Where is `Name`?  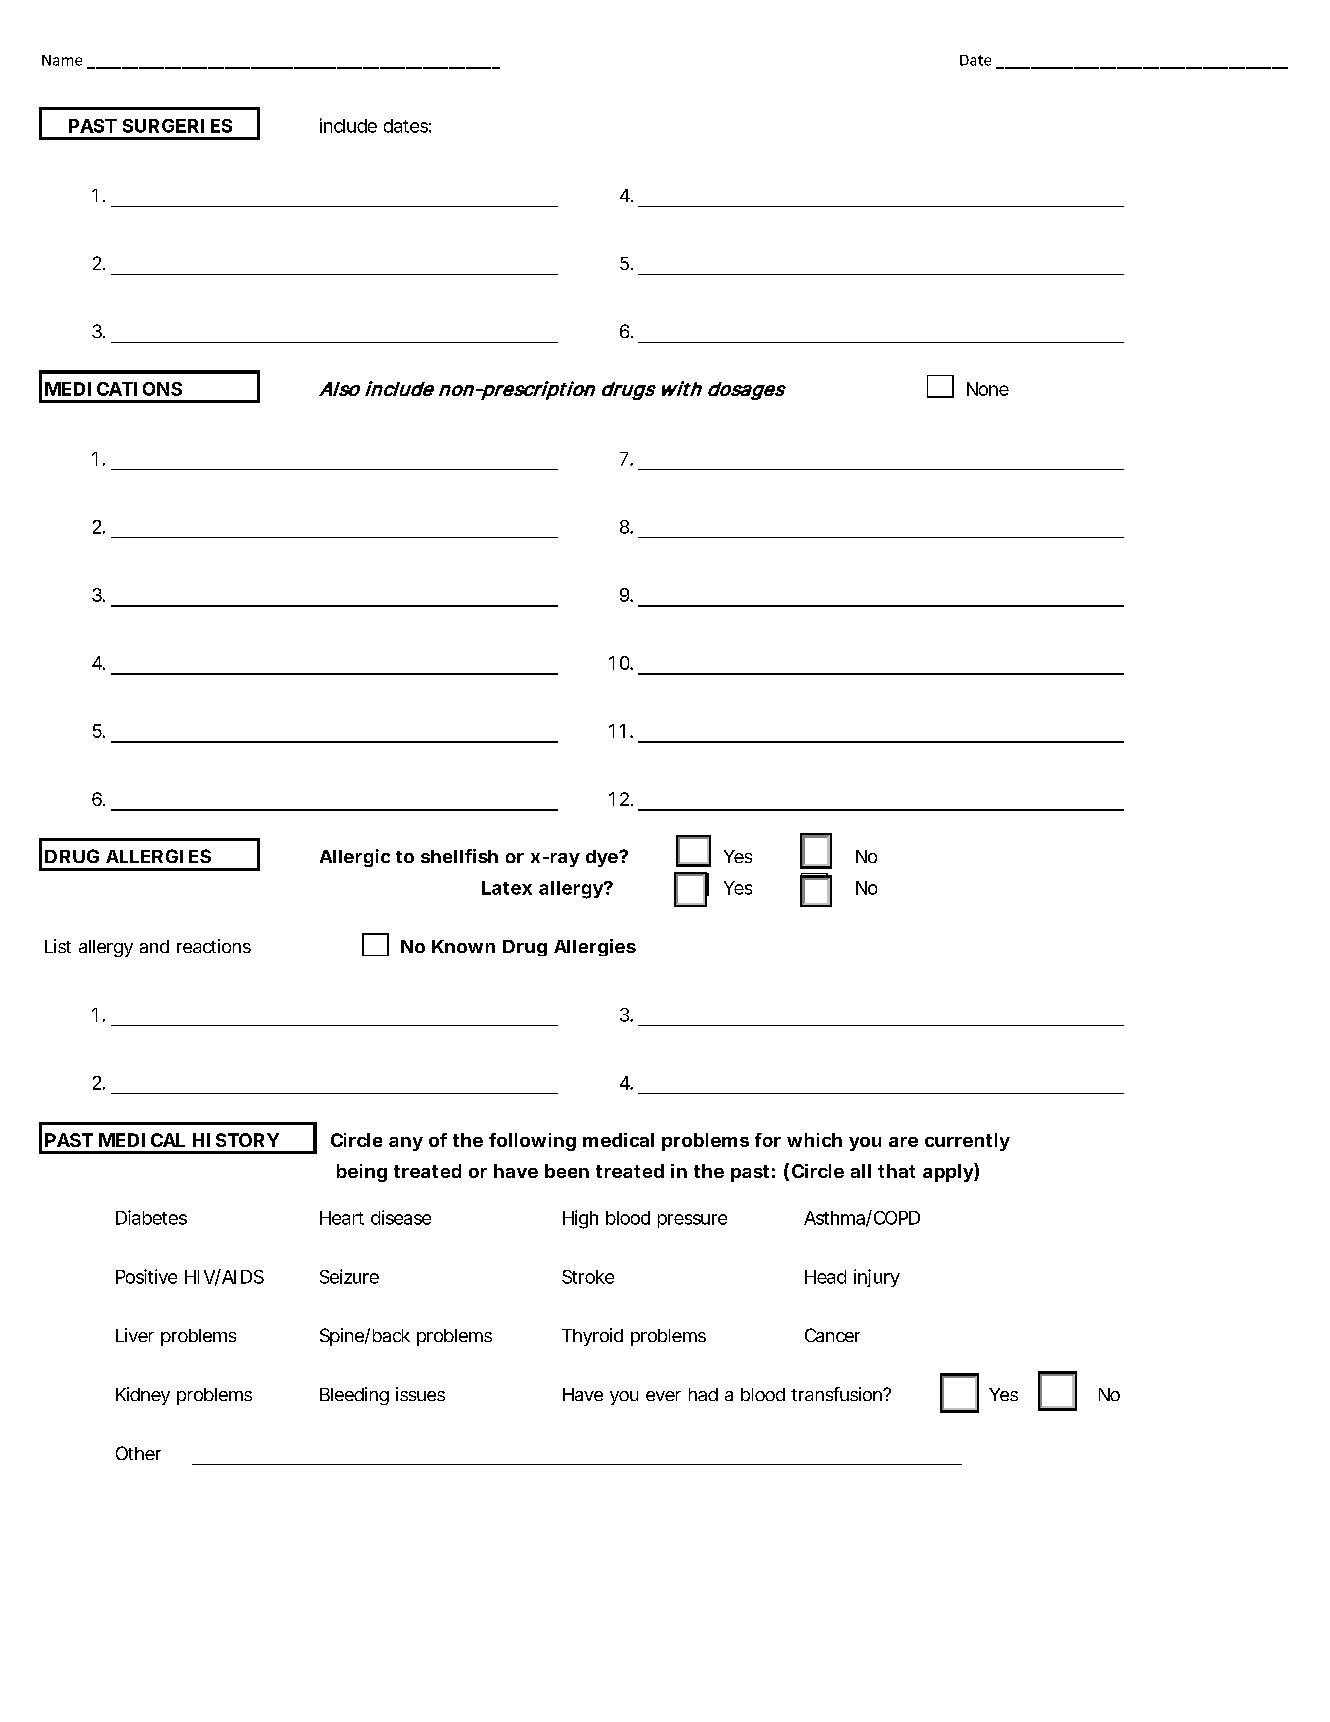 Name is located at coordinates (62, 60).
